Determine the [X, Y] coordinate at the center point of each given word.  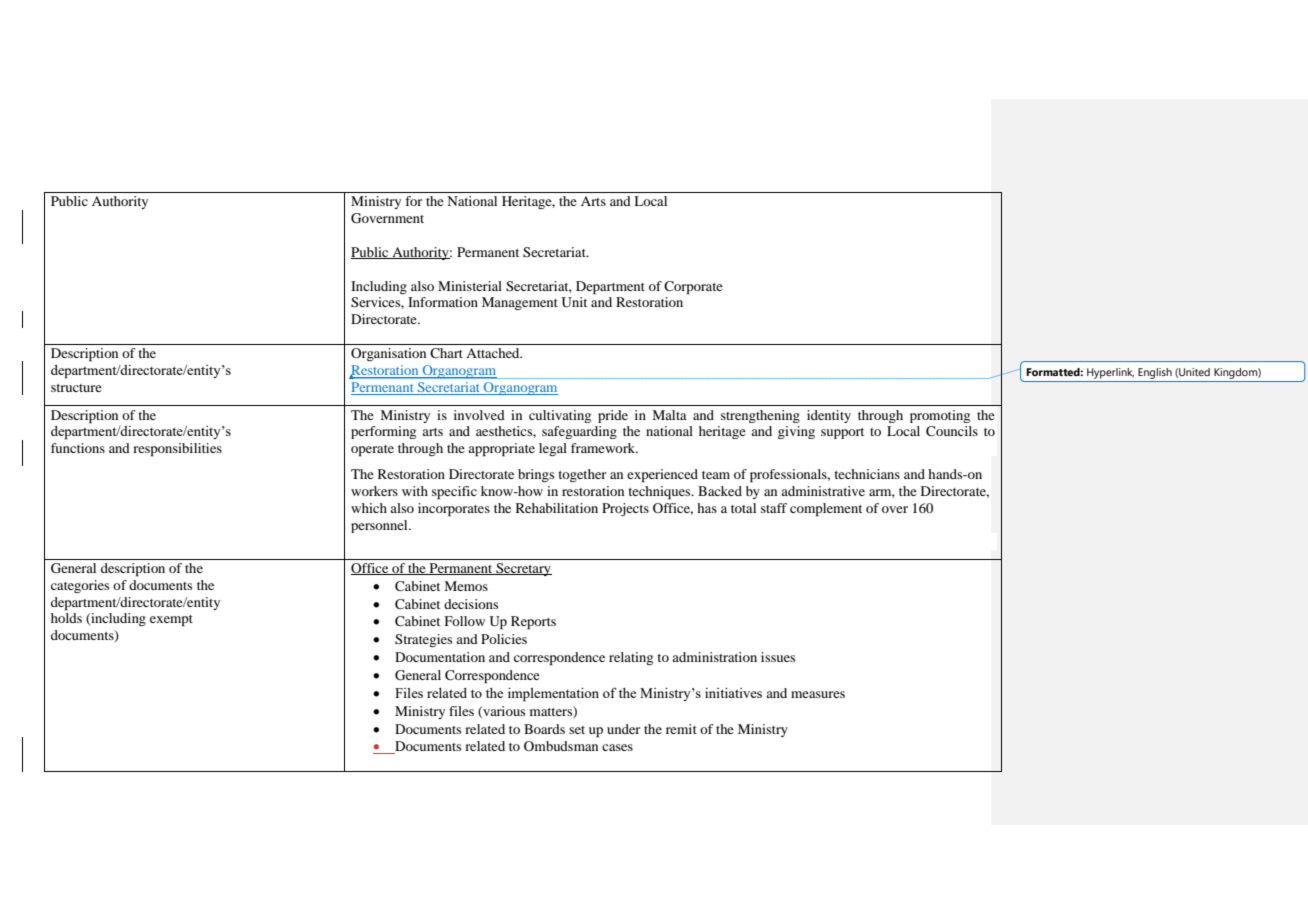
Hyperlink [1110, 373]
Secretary [523, 569]
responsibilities [177, 450]
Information [443, 302]
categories [80, 586]
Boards [544, 729]
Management [520, 303]
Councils [952, 431]
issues [778, 657]
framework [604, 448]
